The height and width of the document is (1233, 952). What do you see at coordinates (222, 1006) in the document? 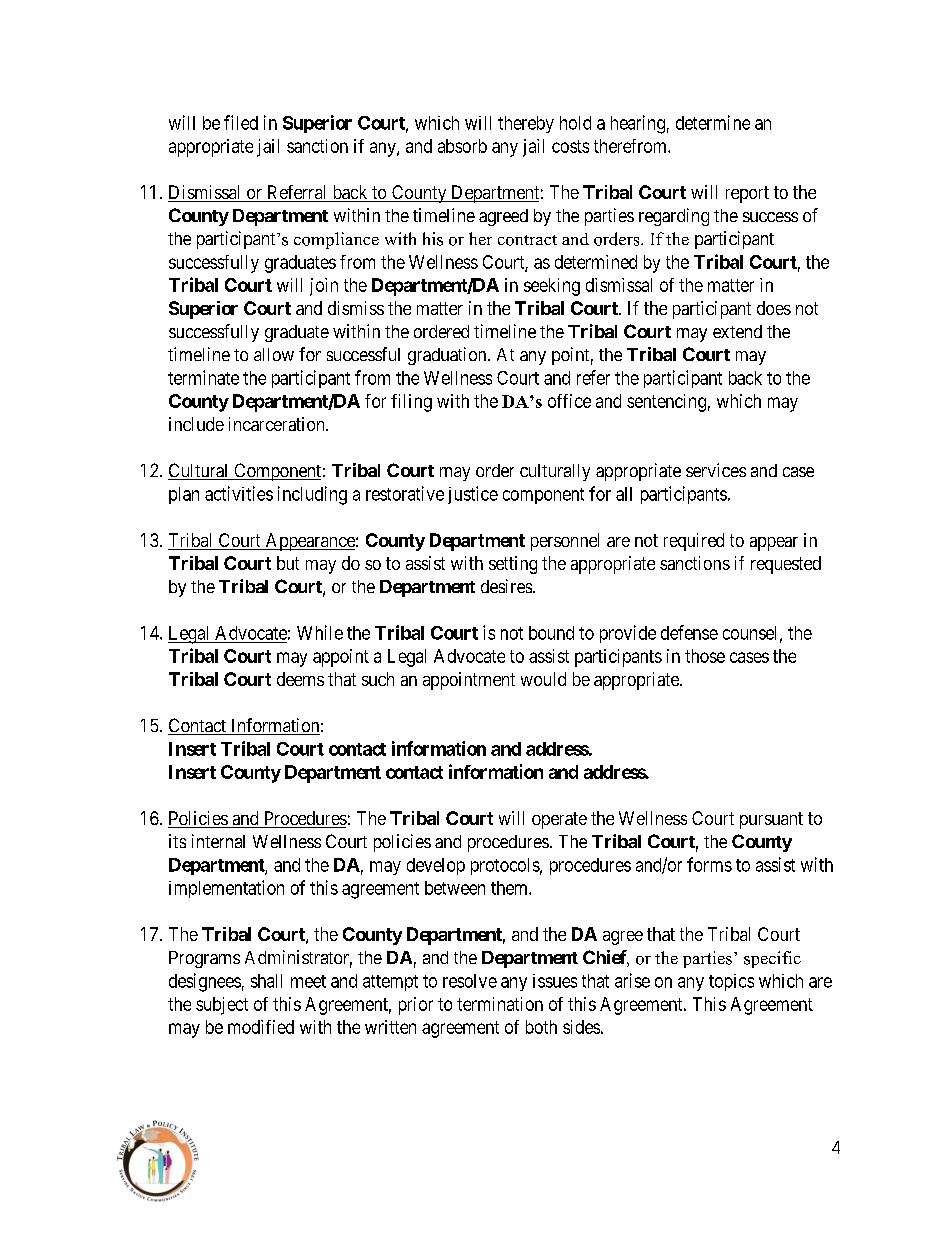
I see `subject` at bounding box center [222, 1006].
